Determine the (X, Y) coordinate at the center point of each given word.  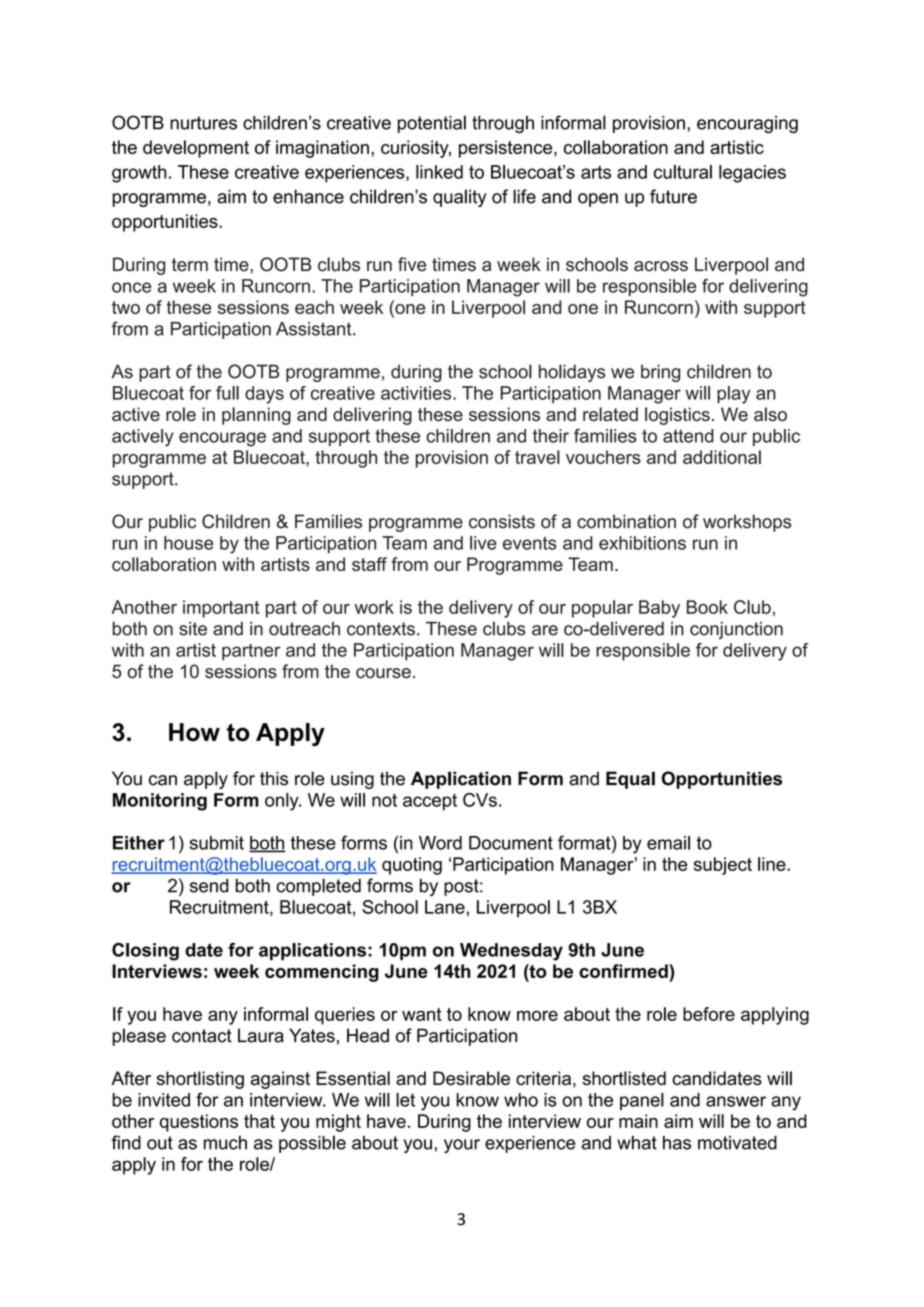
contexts (381, 629)
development (196, 149)
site (193, 629)
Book (707, 607)
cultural (683, 172)
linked (439, 172)
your (462, 1146)
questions (199, 1123)
